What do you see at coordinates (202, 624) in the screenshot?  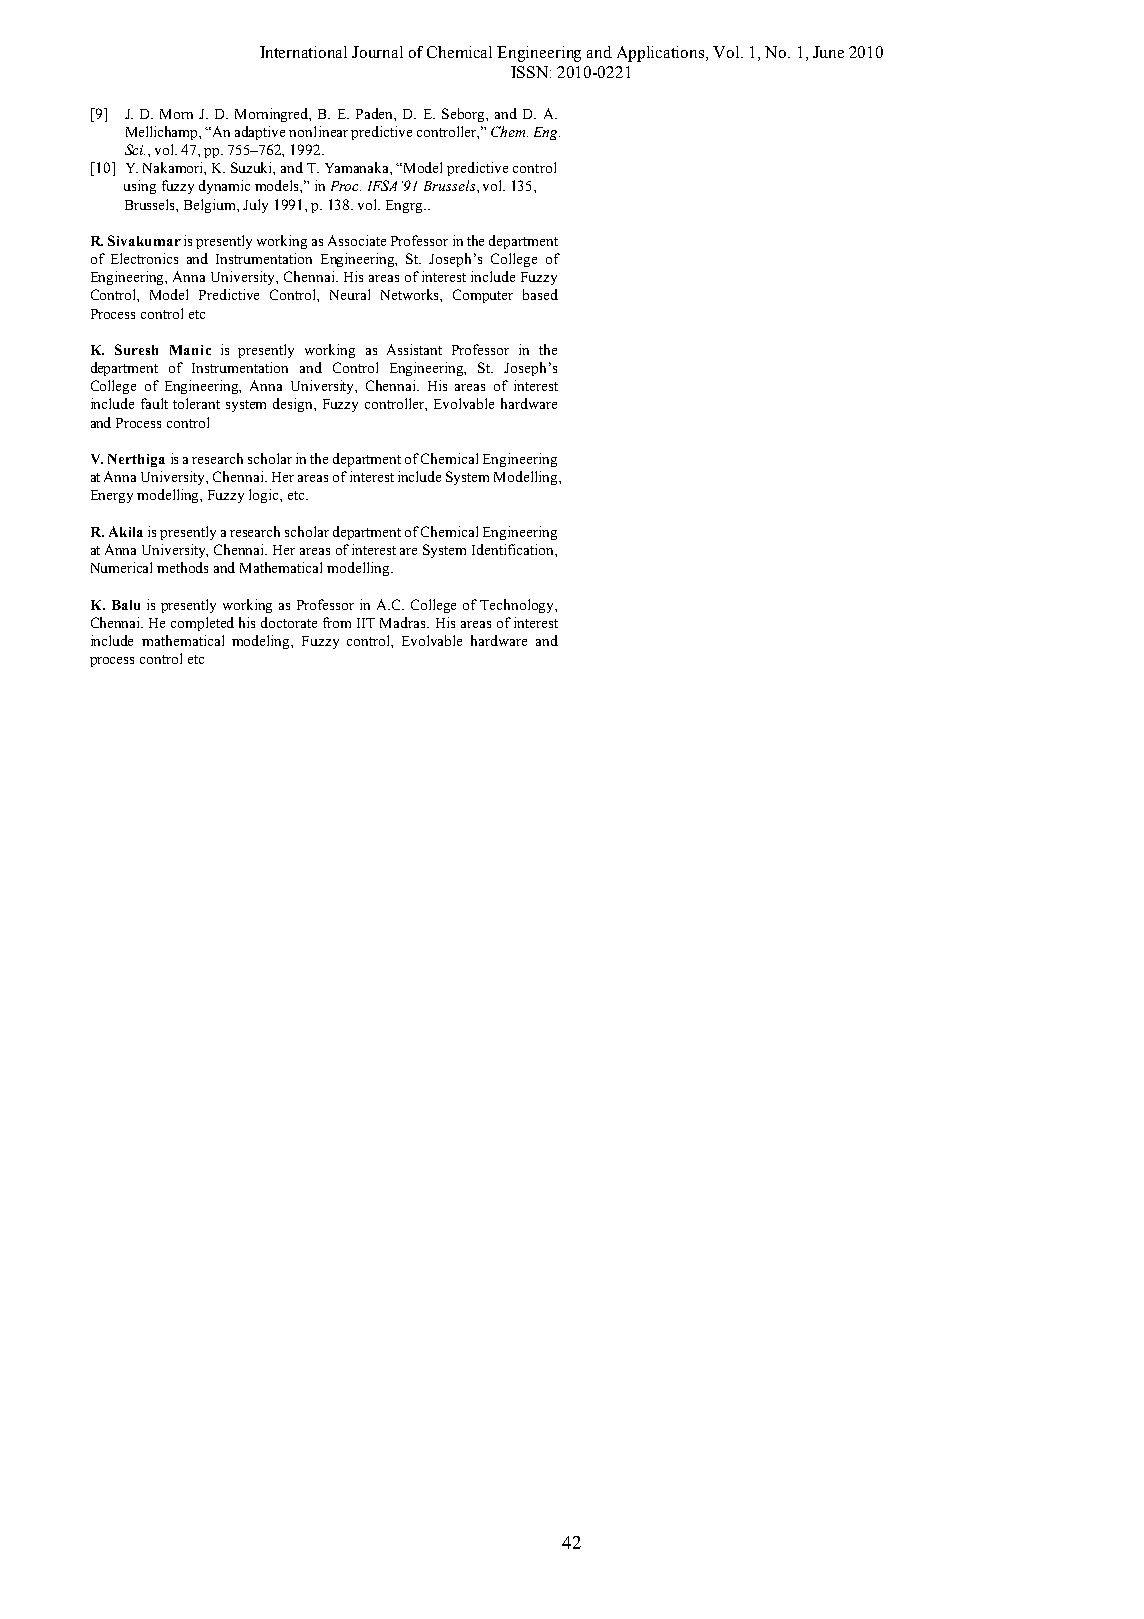 I see `completed` at bounding box center [202, 624].
